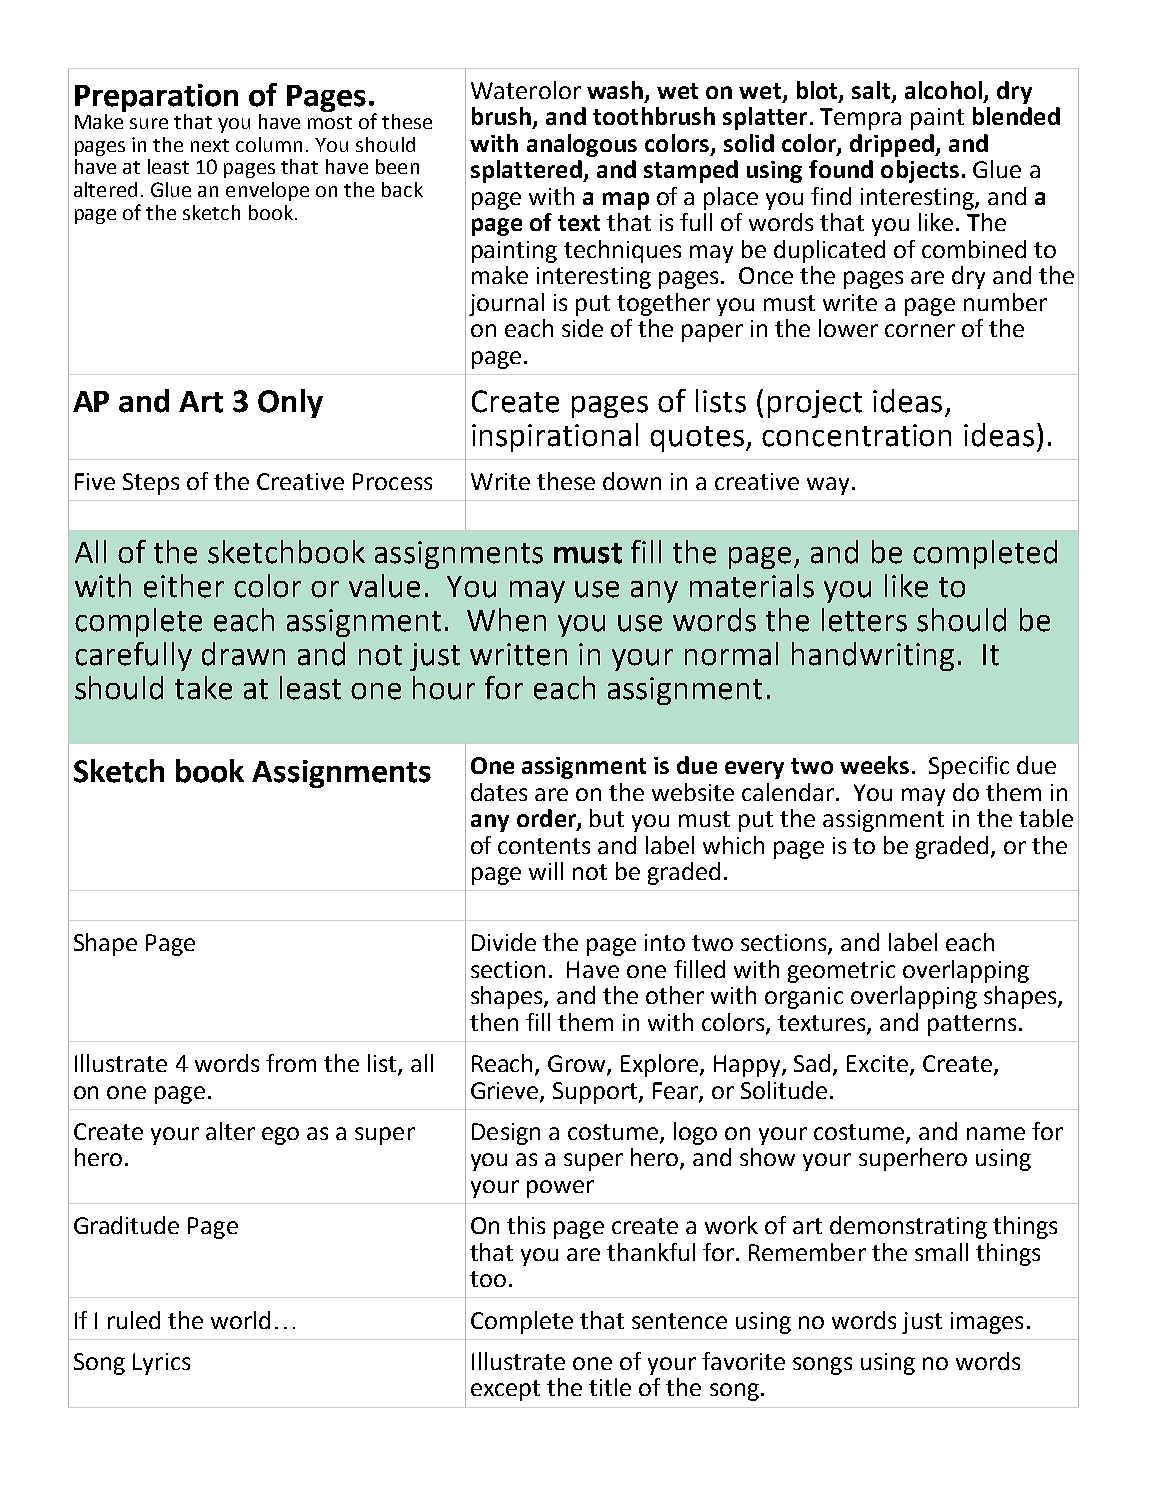 This image has height=1498, width=1158. What do you see at coordinates (161, 1364) in the image?
I see `Lyrics` at bounding box center [161, 1364].
